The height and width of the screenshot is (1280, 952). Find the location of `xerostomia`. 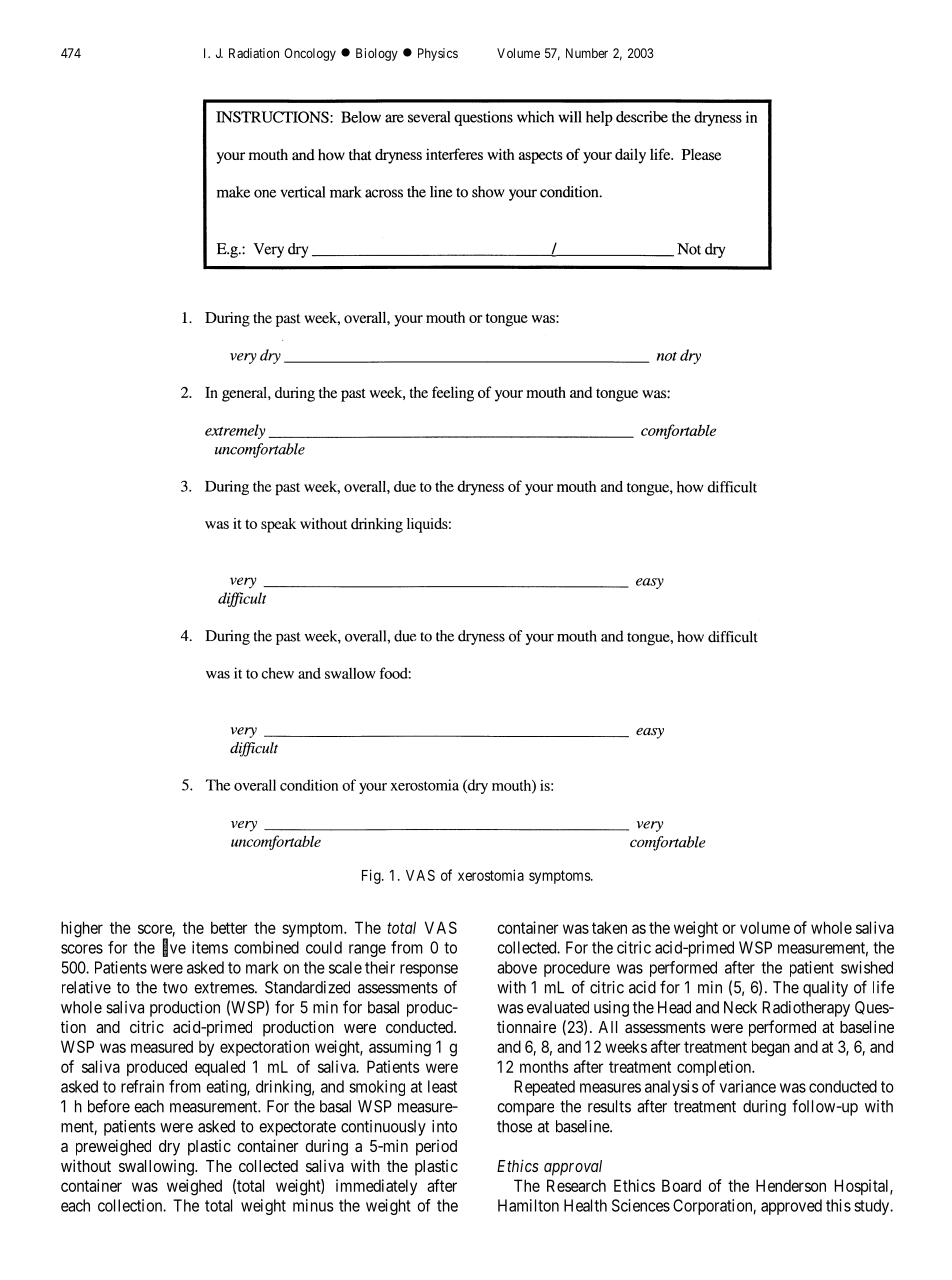

xerostomia is located at coordinates (491, 875).
